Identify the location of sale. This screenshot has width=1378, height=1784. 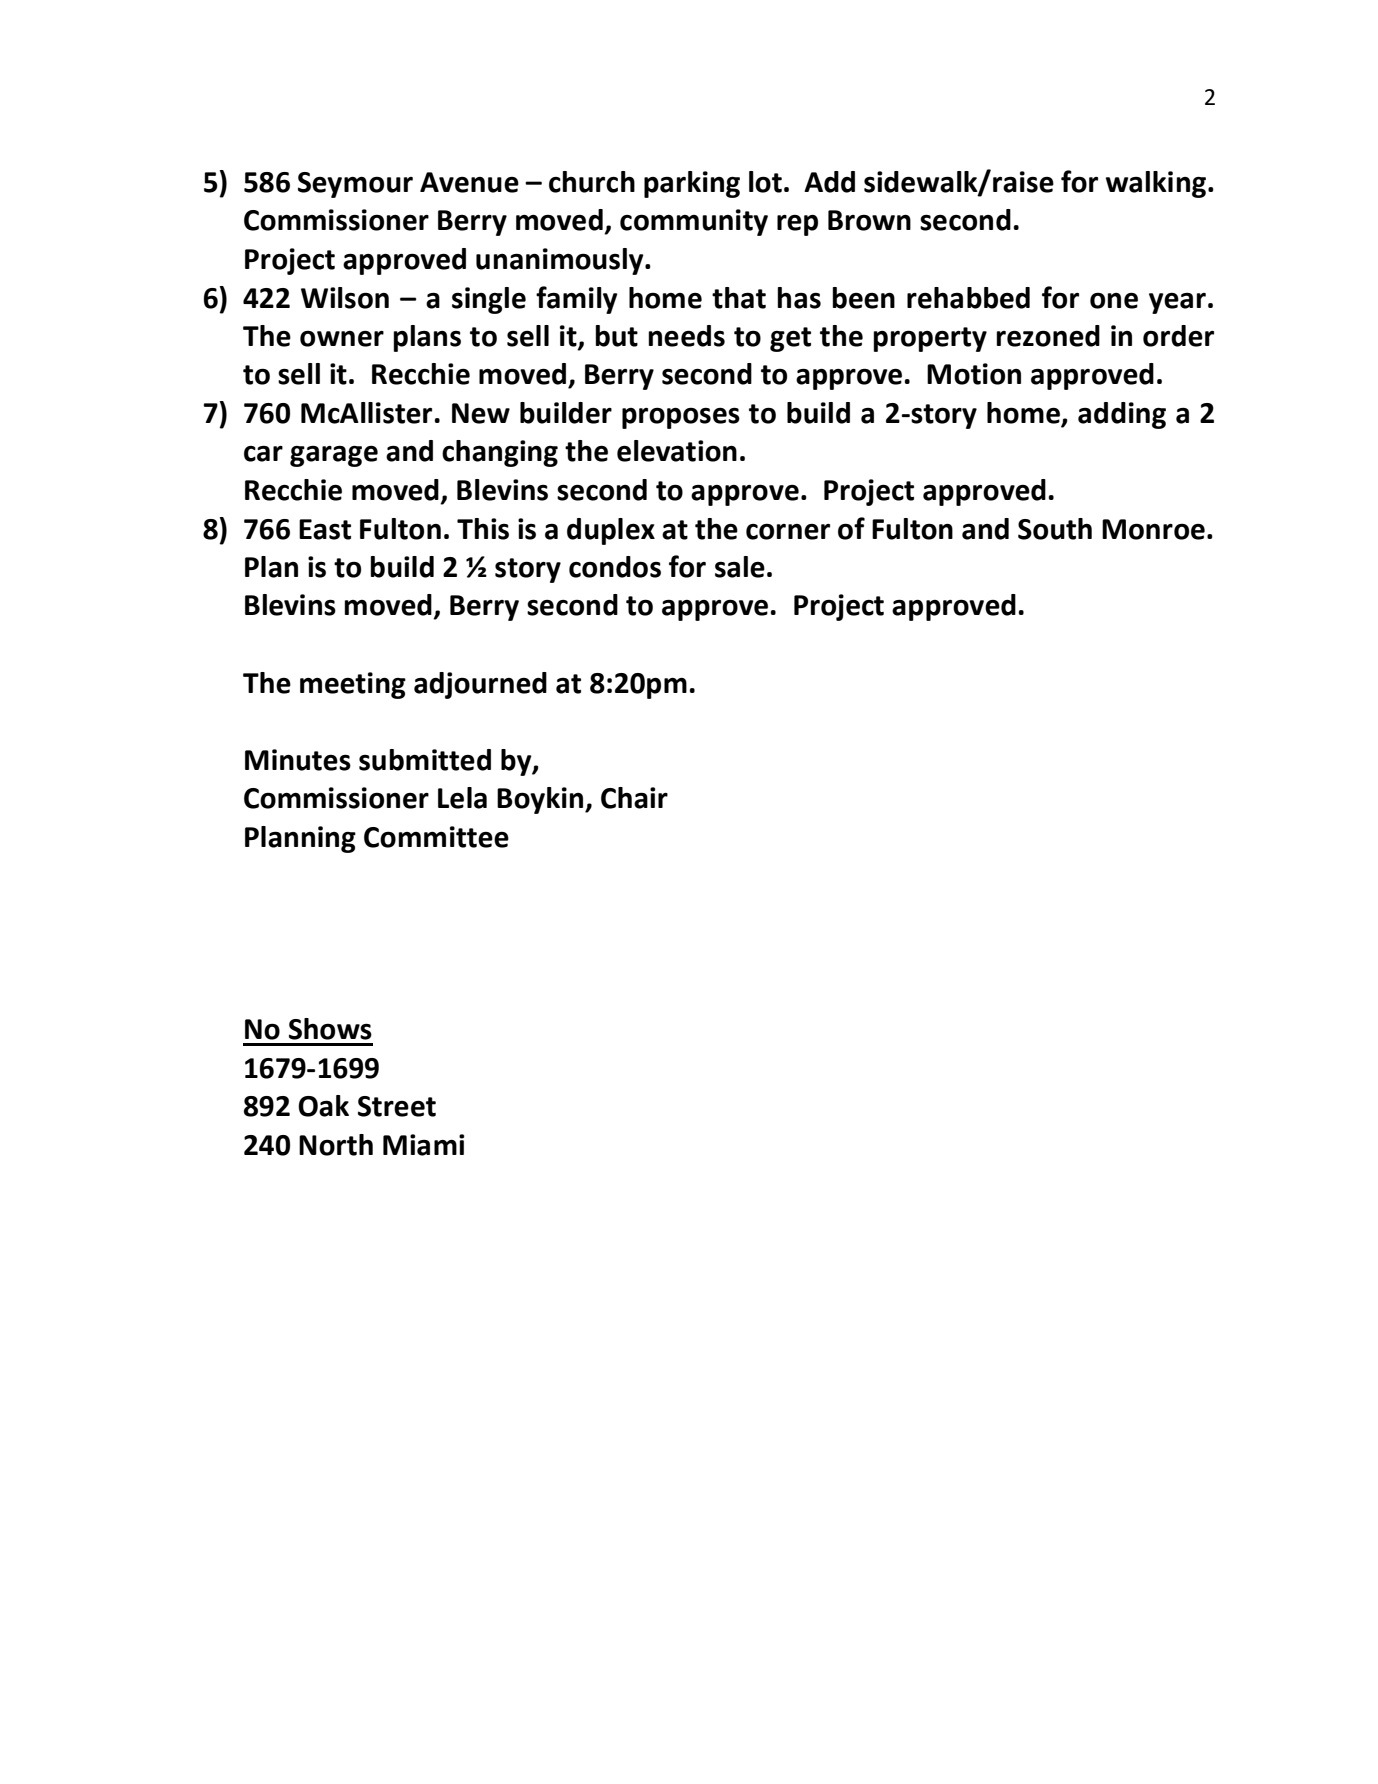
(740, 567).
